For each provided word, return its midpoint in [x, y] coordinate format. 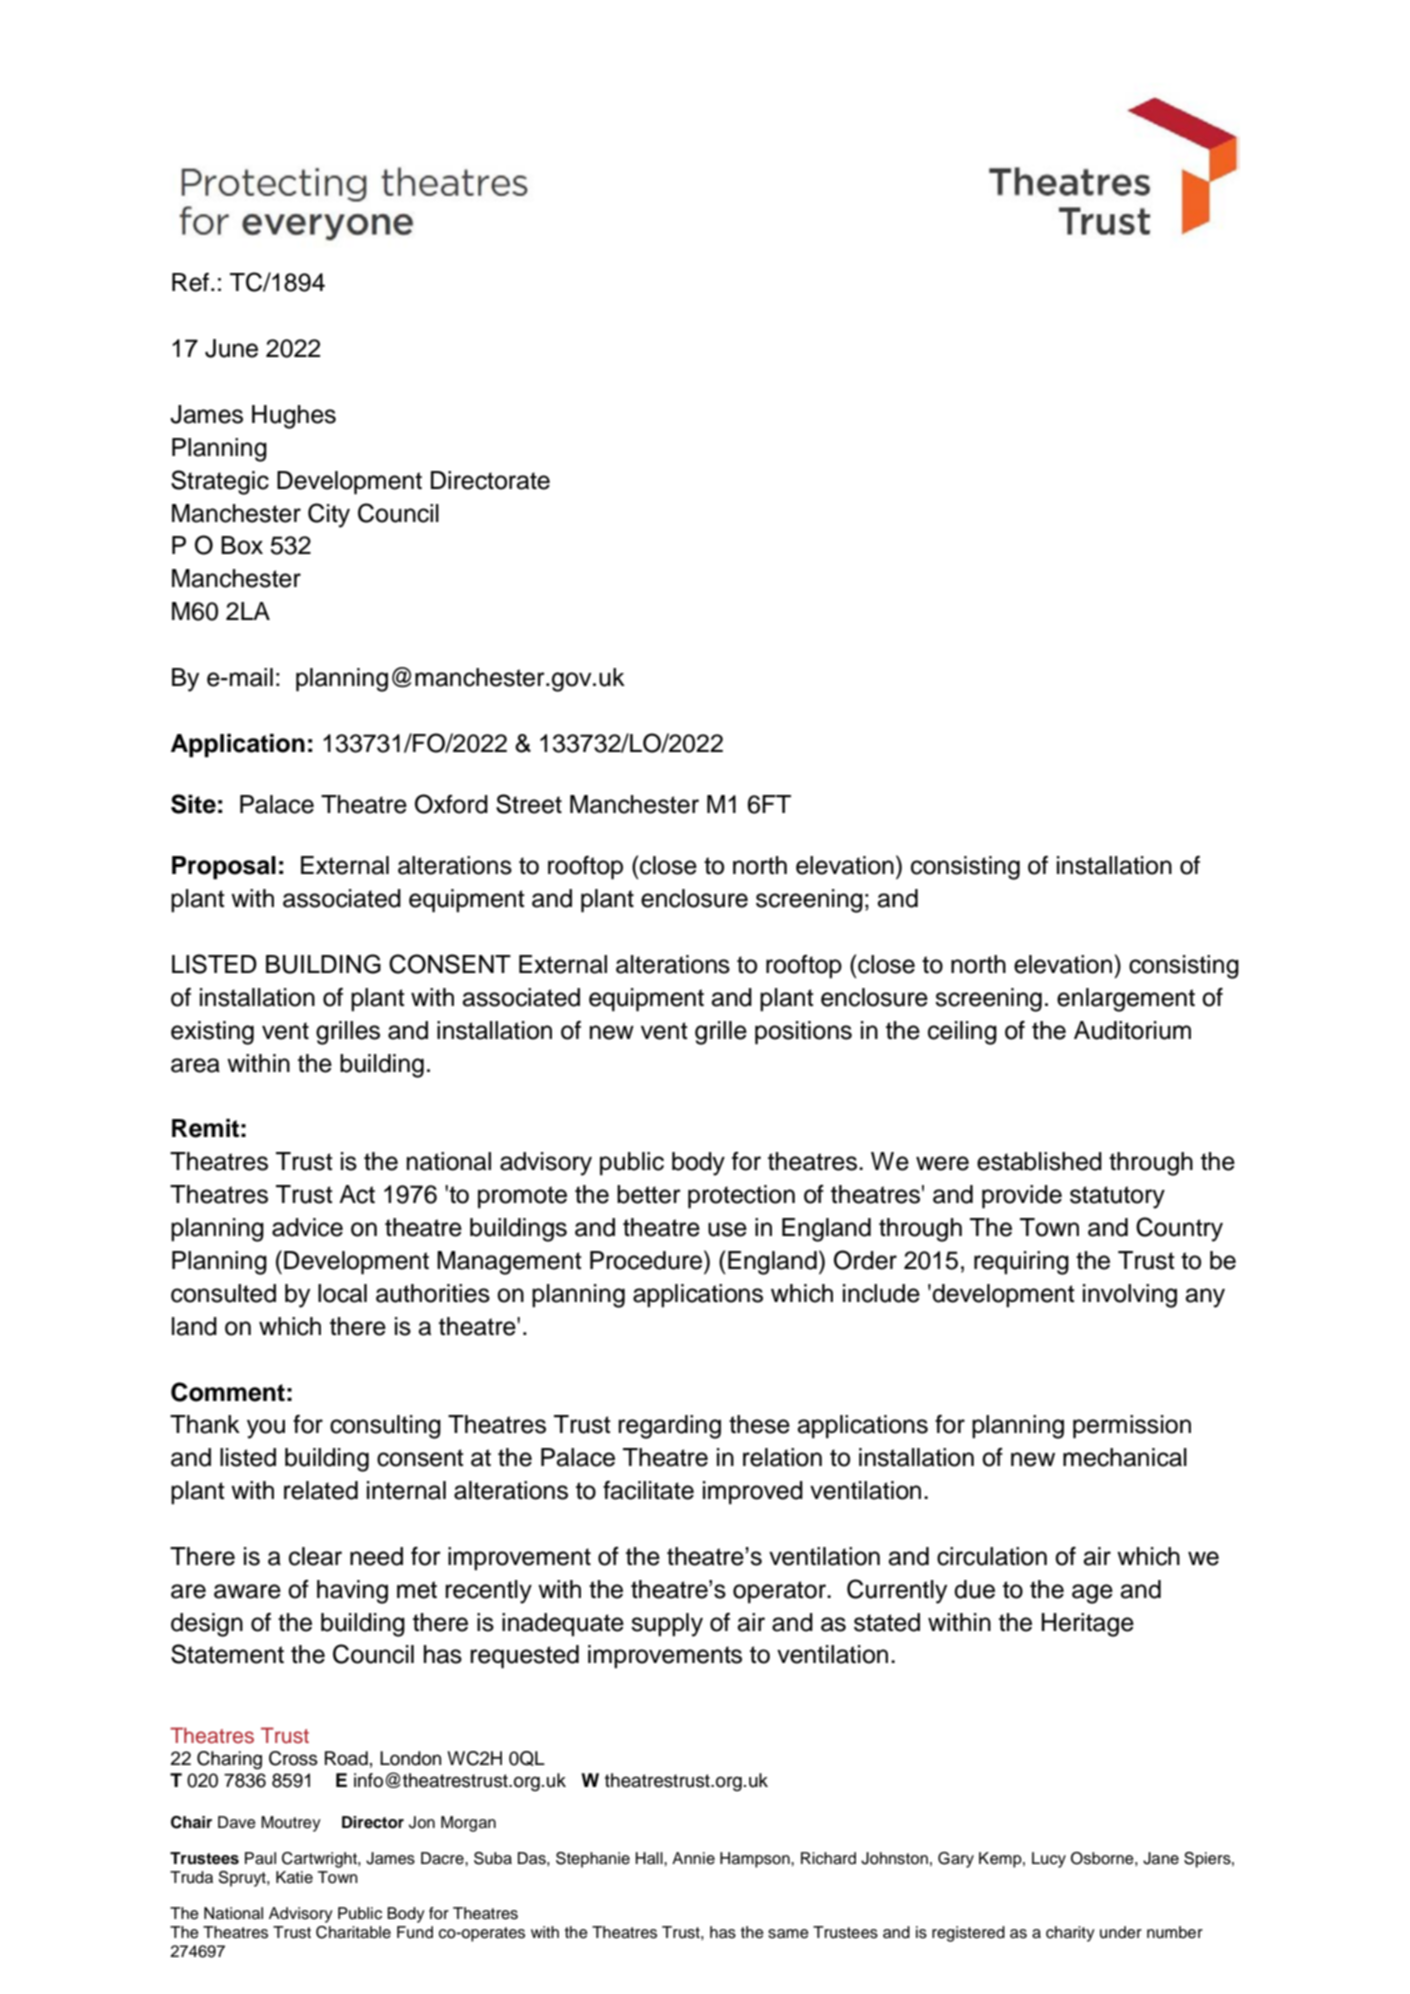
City [329, 515]
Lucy [1049, 1860]
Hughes [294, 417]
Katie [294, 1877]
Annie [693, 1858]
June [231, 348]
